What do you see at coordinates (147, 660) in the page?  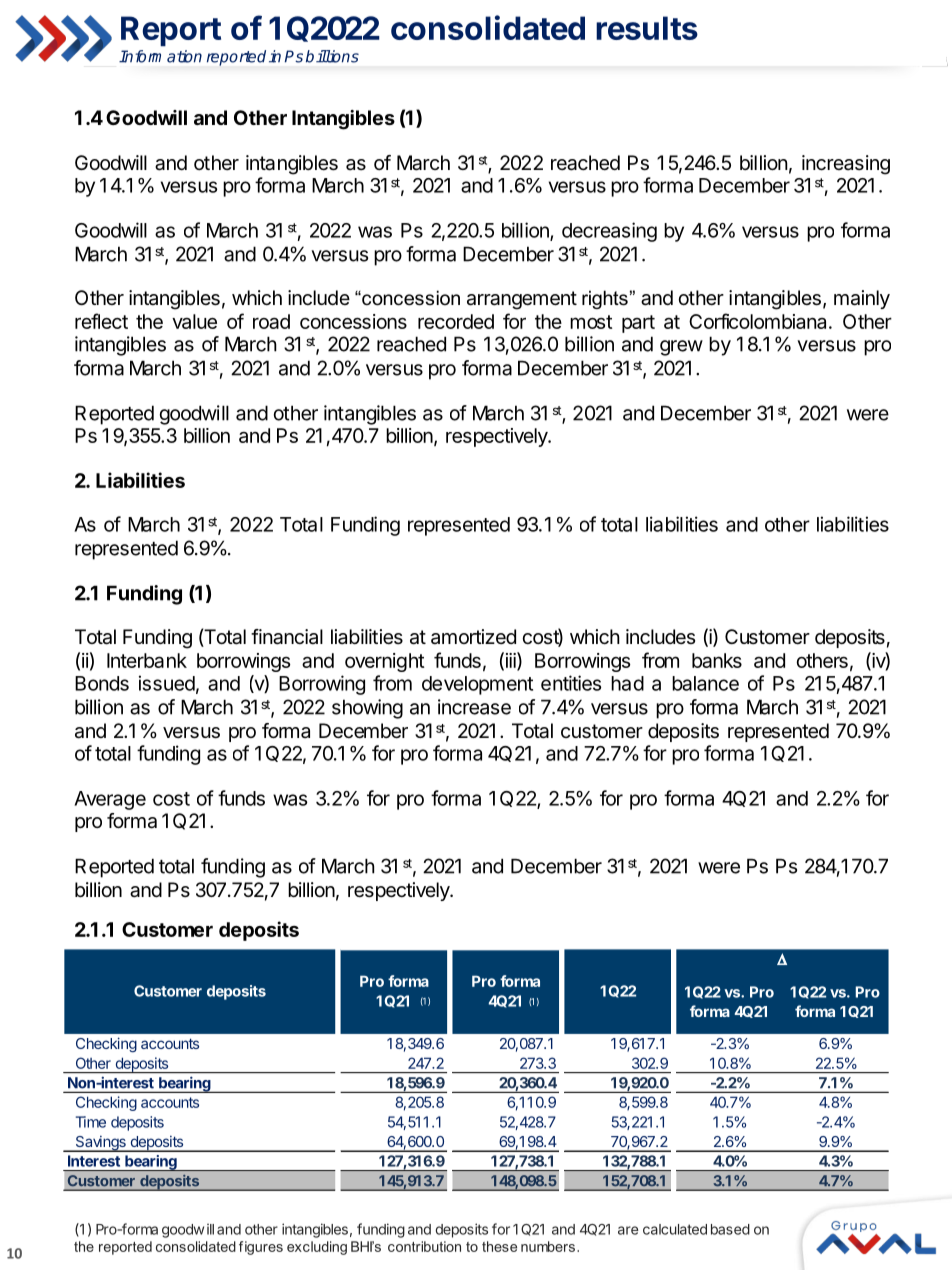 I see `Interbank` at bounding box center [147, 660].
